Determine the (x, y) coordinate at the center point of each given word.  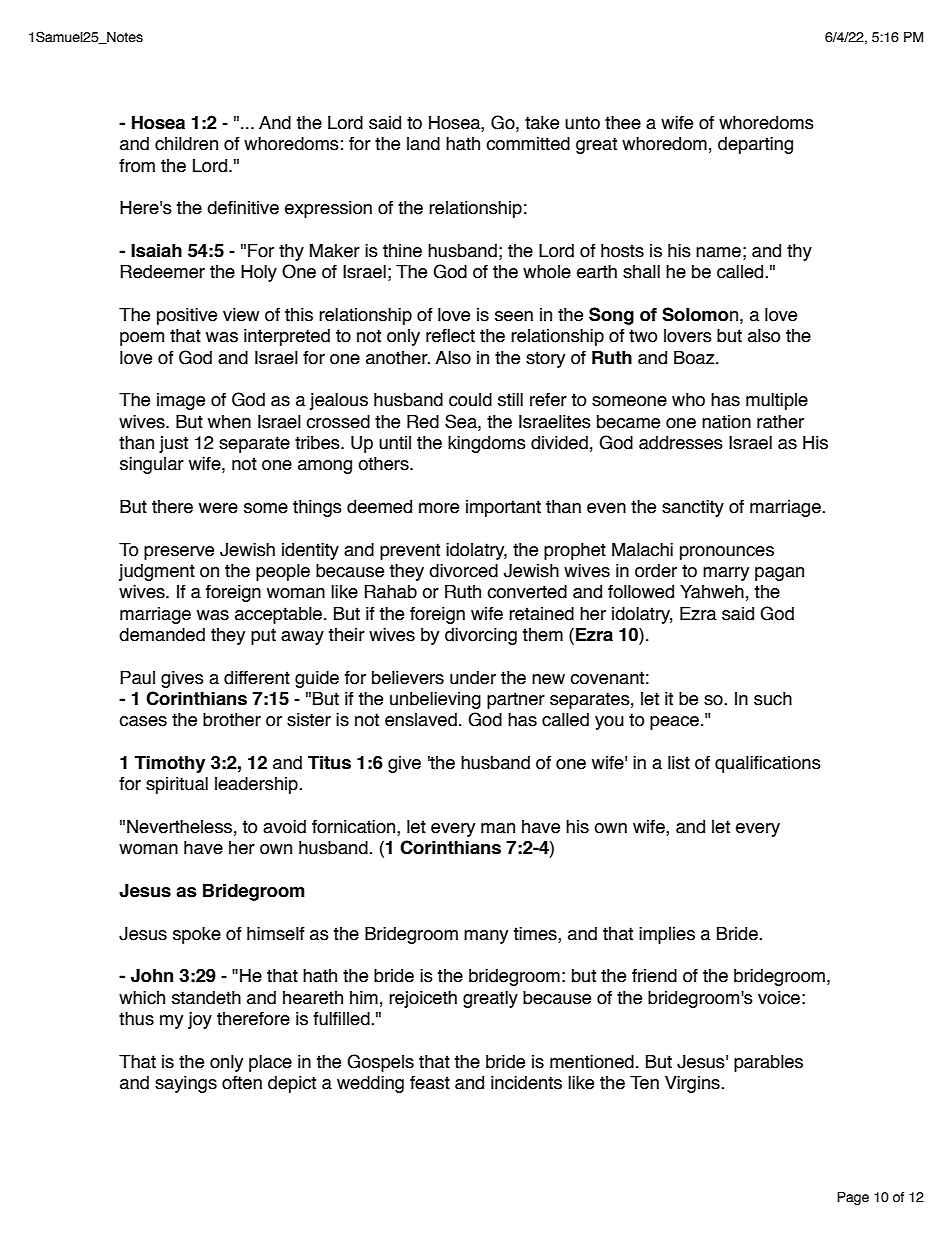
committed (528, 144)
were (218, 508)
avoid (284, 827)
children (186, 144)
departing (755, 145)
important (503, 508)
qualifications (768, 764)
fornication (355, 828)
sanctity (693, 508)
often (242, 1083)
